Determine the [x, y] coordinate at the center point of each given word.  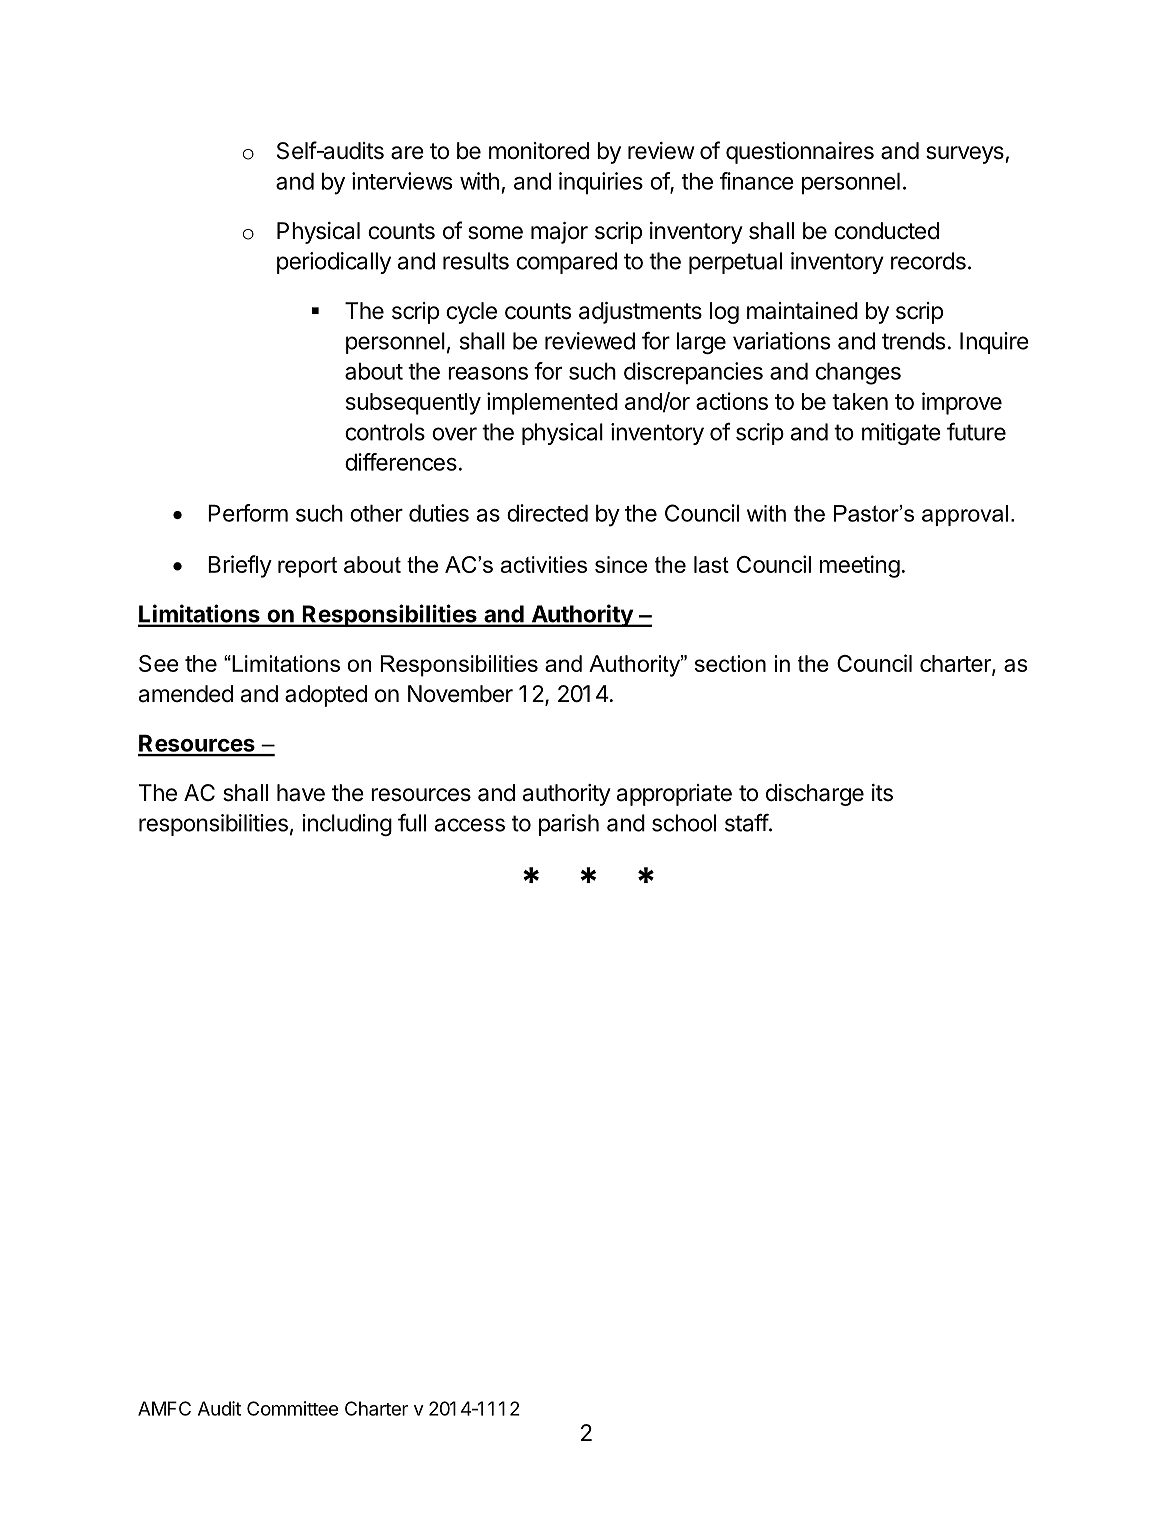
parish [569, 825]
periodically [334, 263]
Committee [292, 1408]
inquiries [601, 183]
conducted [886, 231]
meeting [860, 566]
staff [747, 822]
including [347, 825]
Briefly [240, 566]
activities [544, 564]
